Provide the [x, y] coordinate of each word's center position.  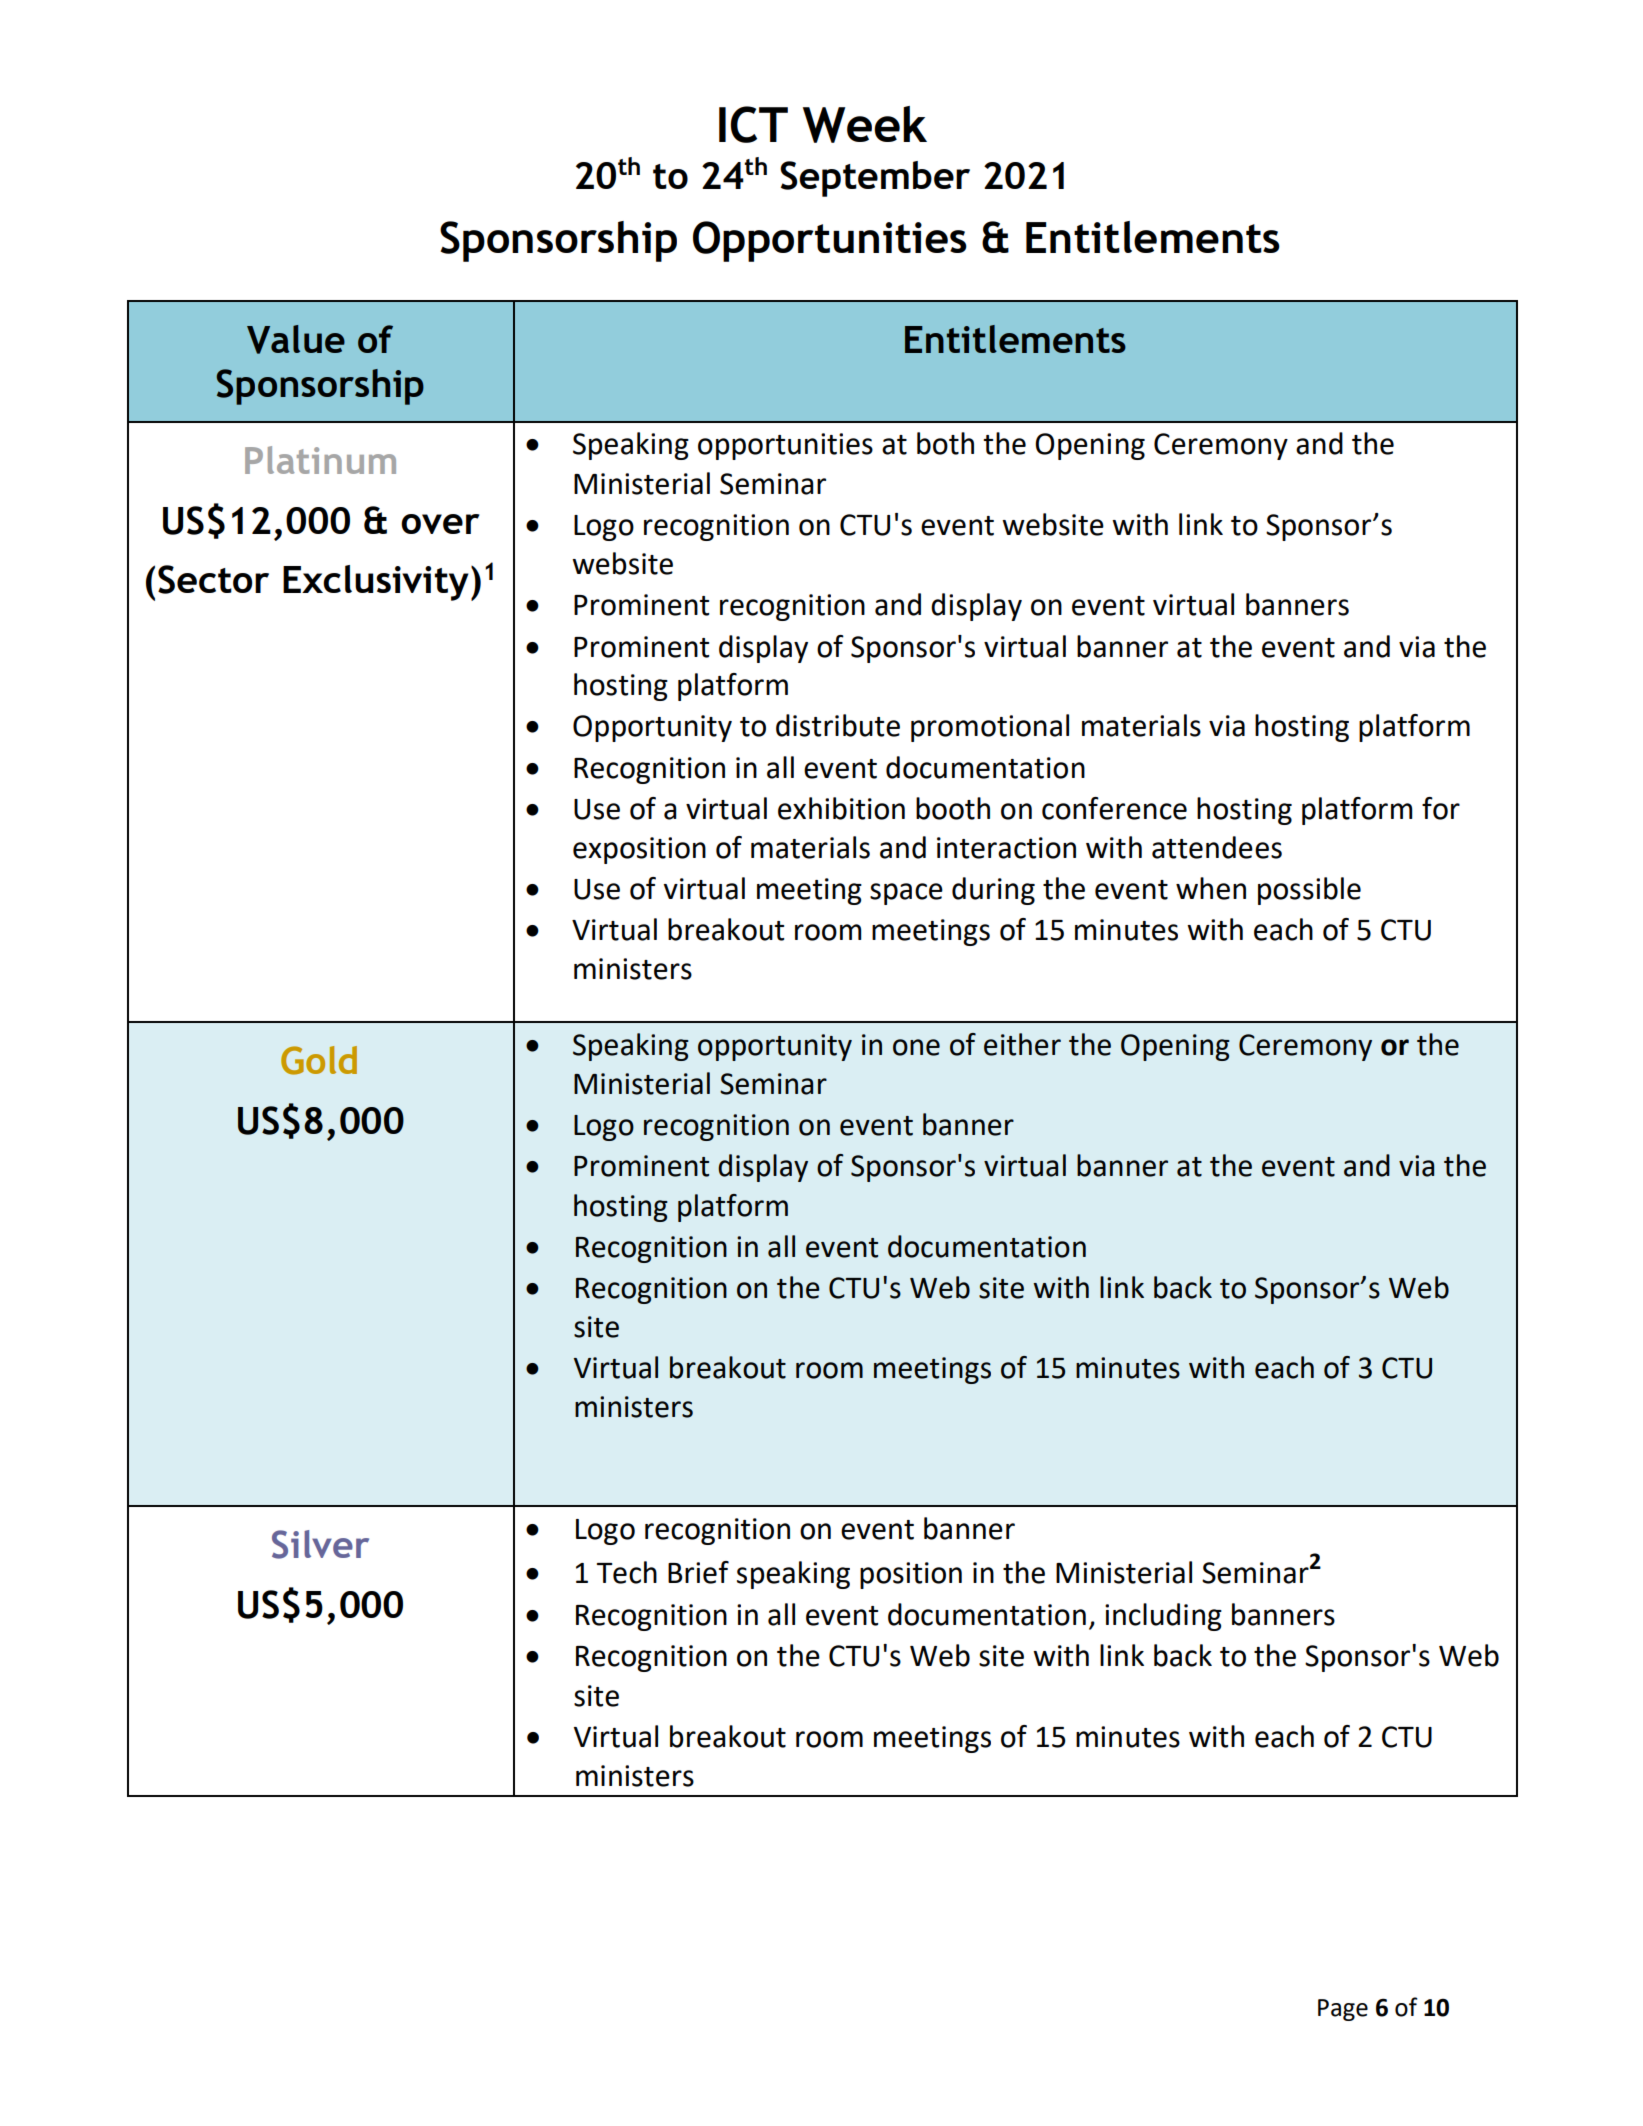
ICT [753, 124]
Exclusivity [376, 583]
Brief [698, 1572]
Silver [320, 1544]
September [875, 179]
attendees [1217, 847]
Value [296, 339]
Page [1343, 2010]
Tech [627, 1572]
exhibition [841, 808]
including [1163, 1617]
